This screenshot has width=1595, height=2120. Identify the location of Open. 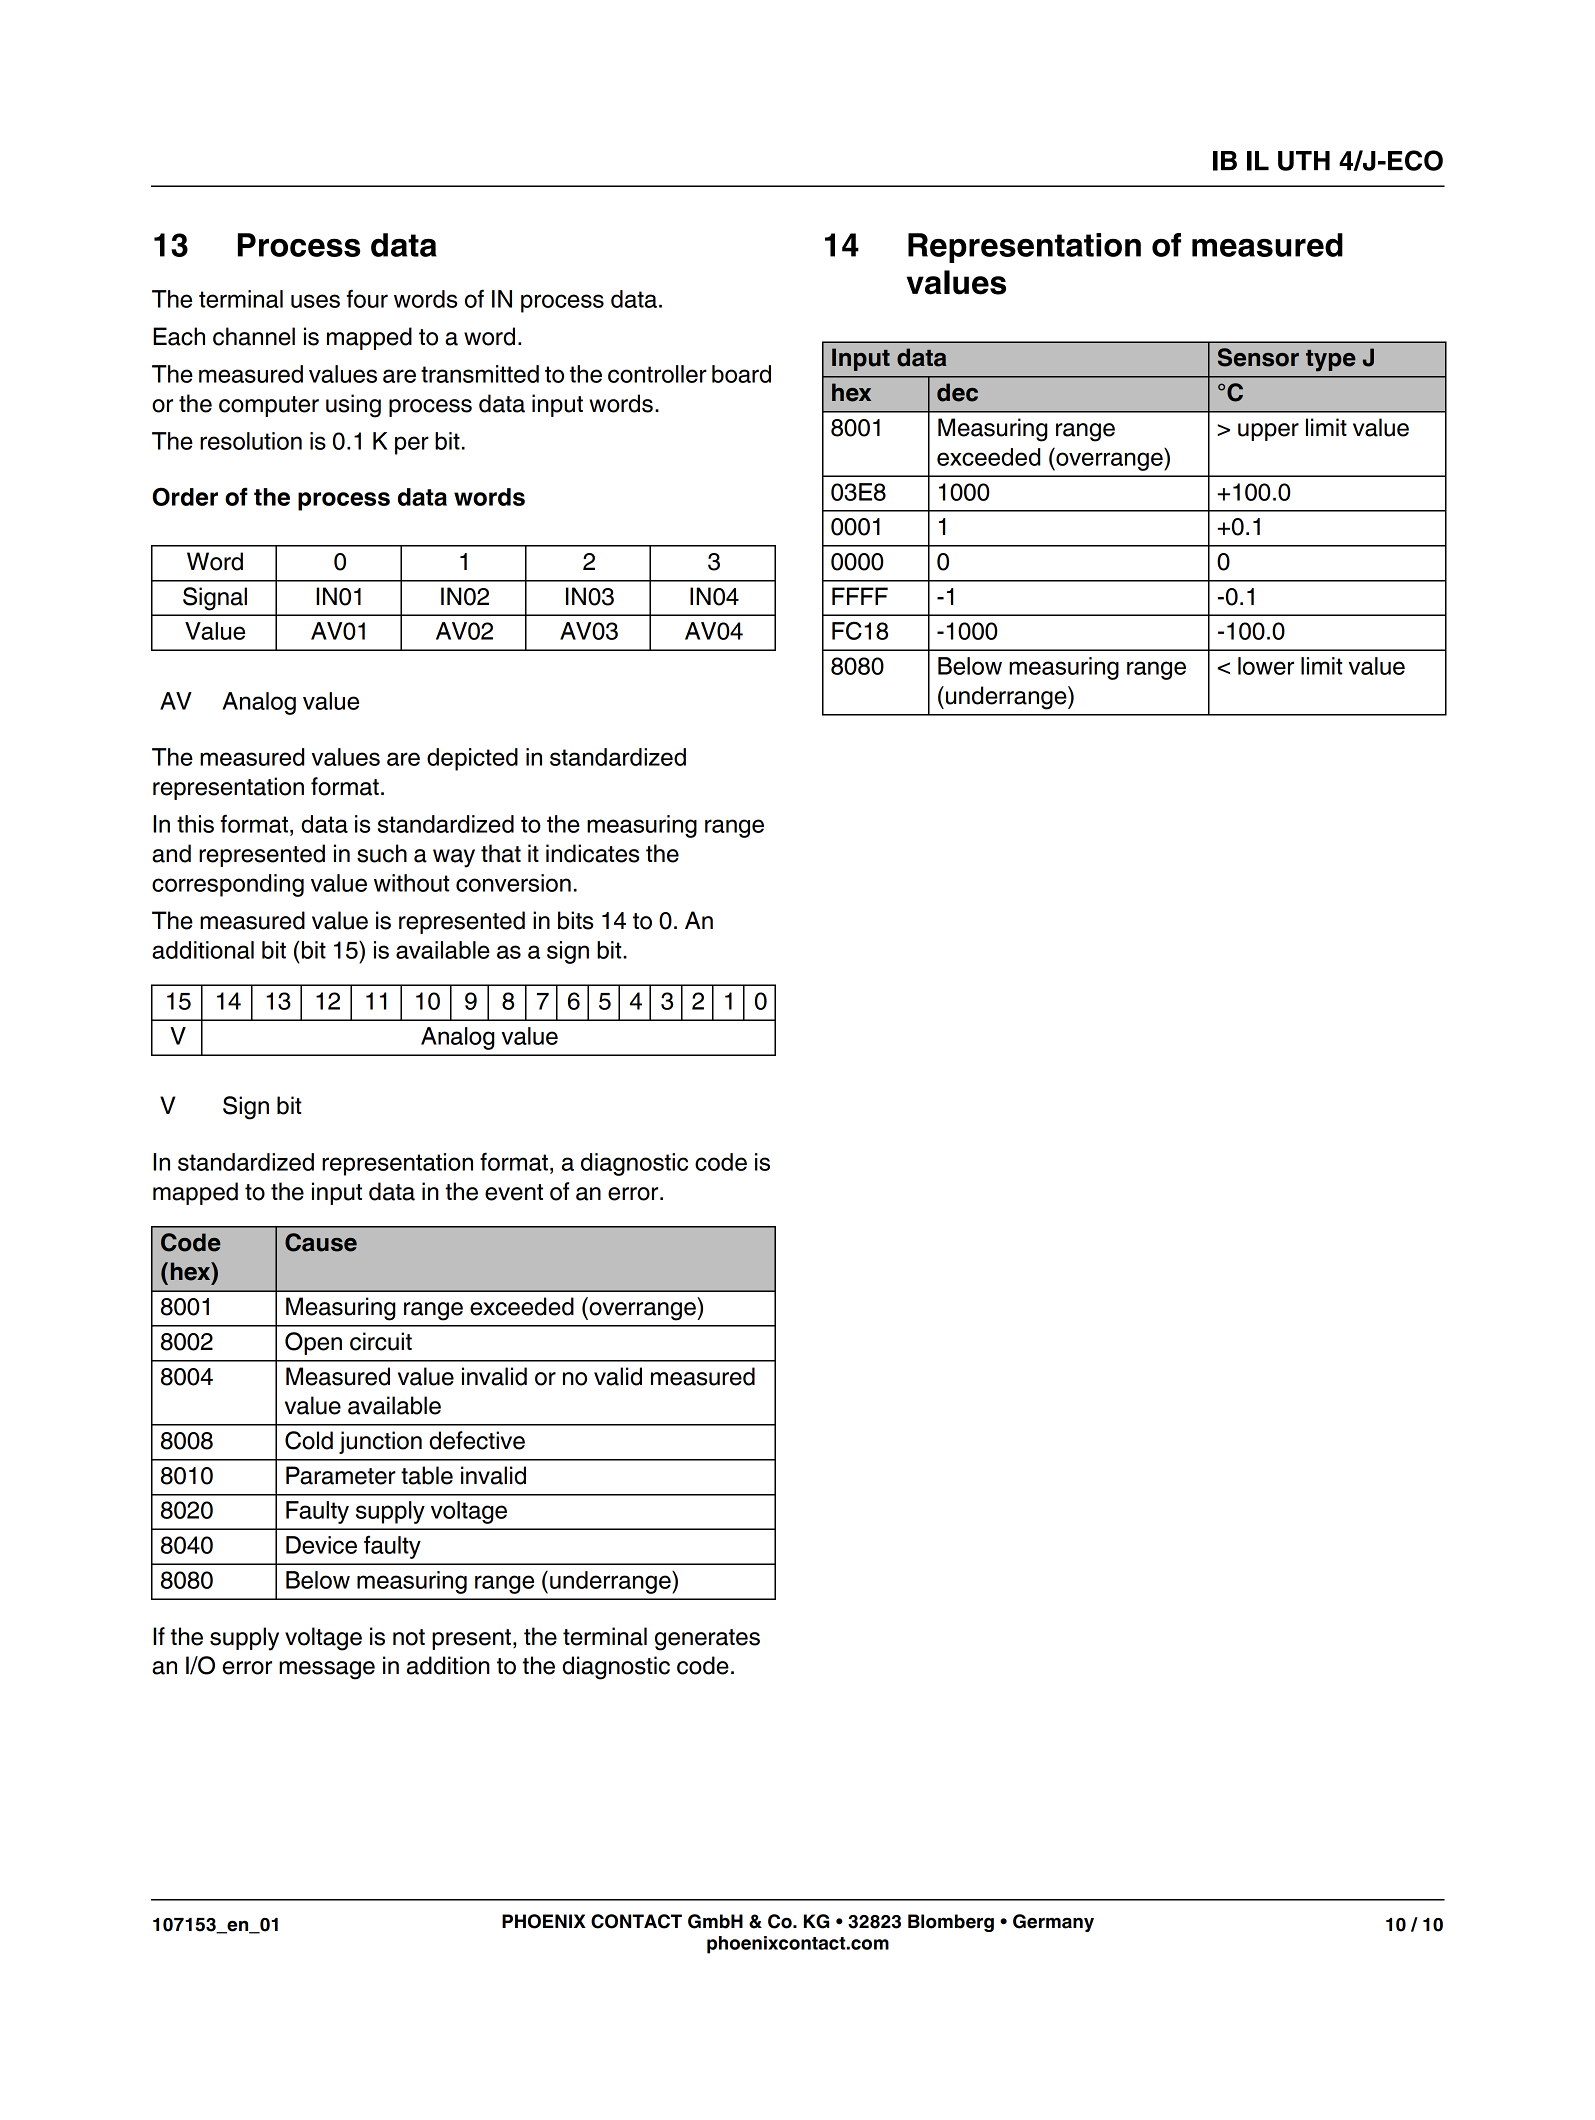
(313, 1343).
